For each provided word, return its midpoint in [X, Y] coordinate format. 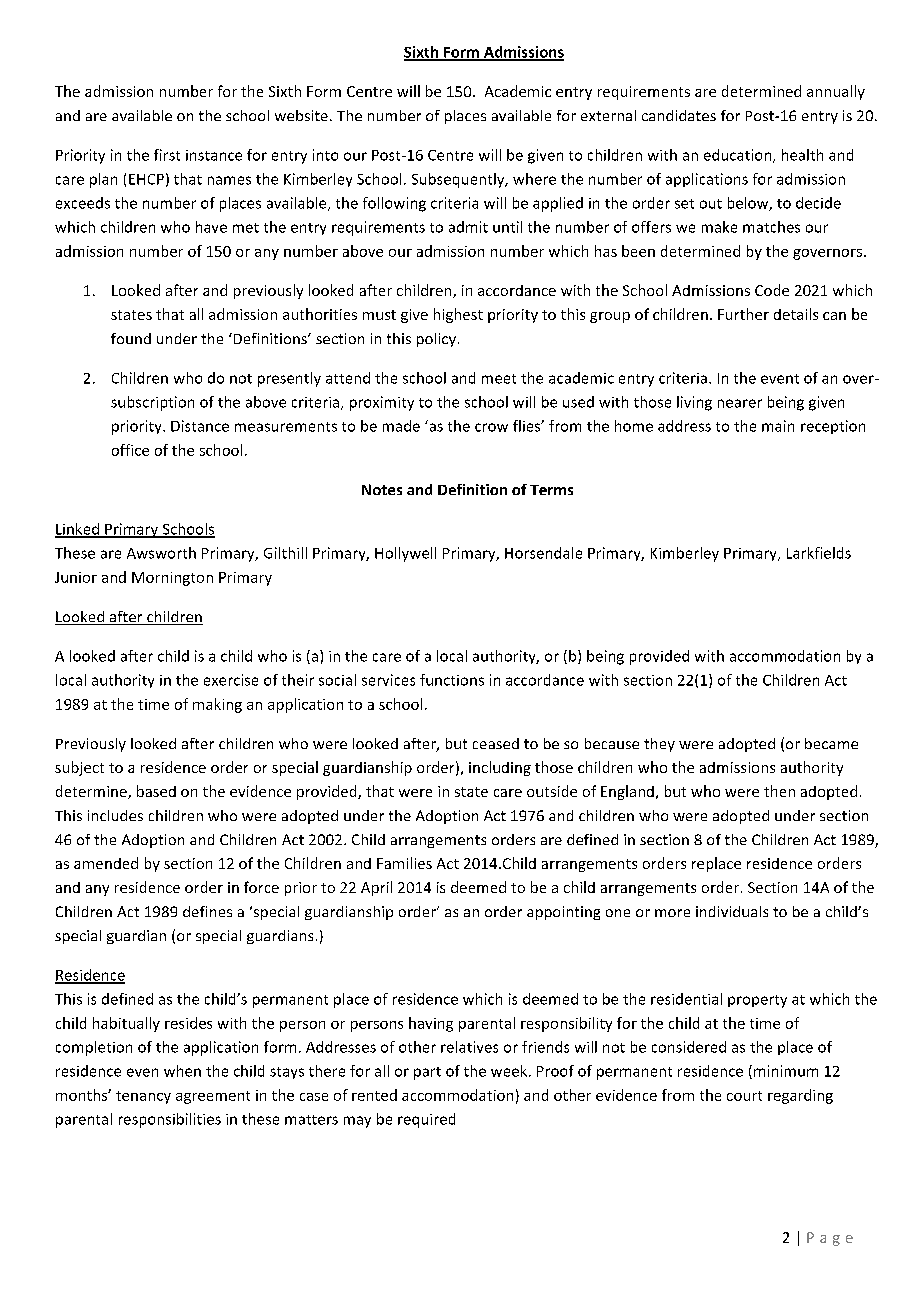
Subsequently [459, 180]
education [739, 156]
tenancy [143, 1097]
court [744, 1096]
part [427, 1073]
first [167, 155]
